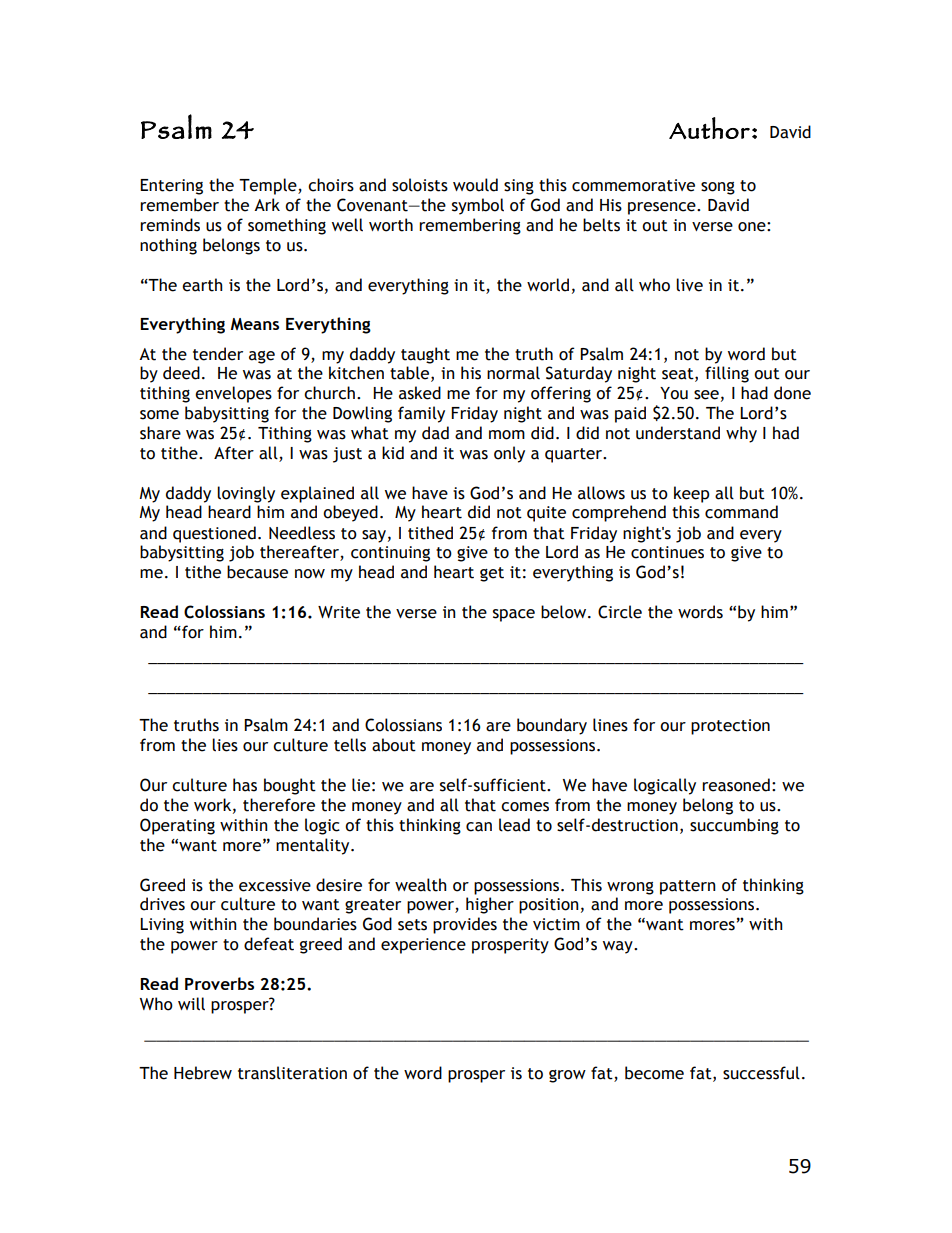  Describe the element at coordinates (246, 494) in the screenshot. I see `lovingly` at that location.
